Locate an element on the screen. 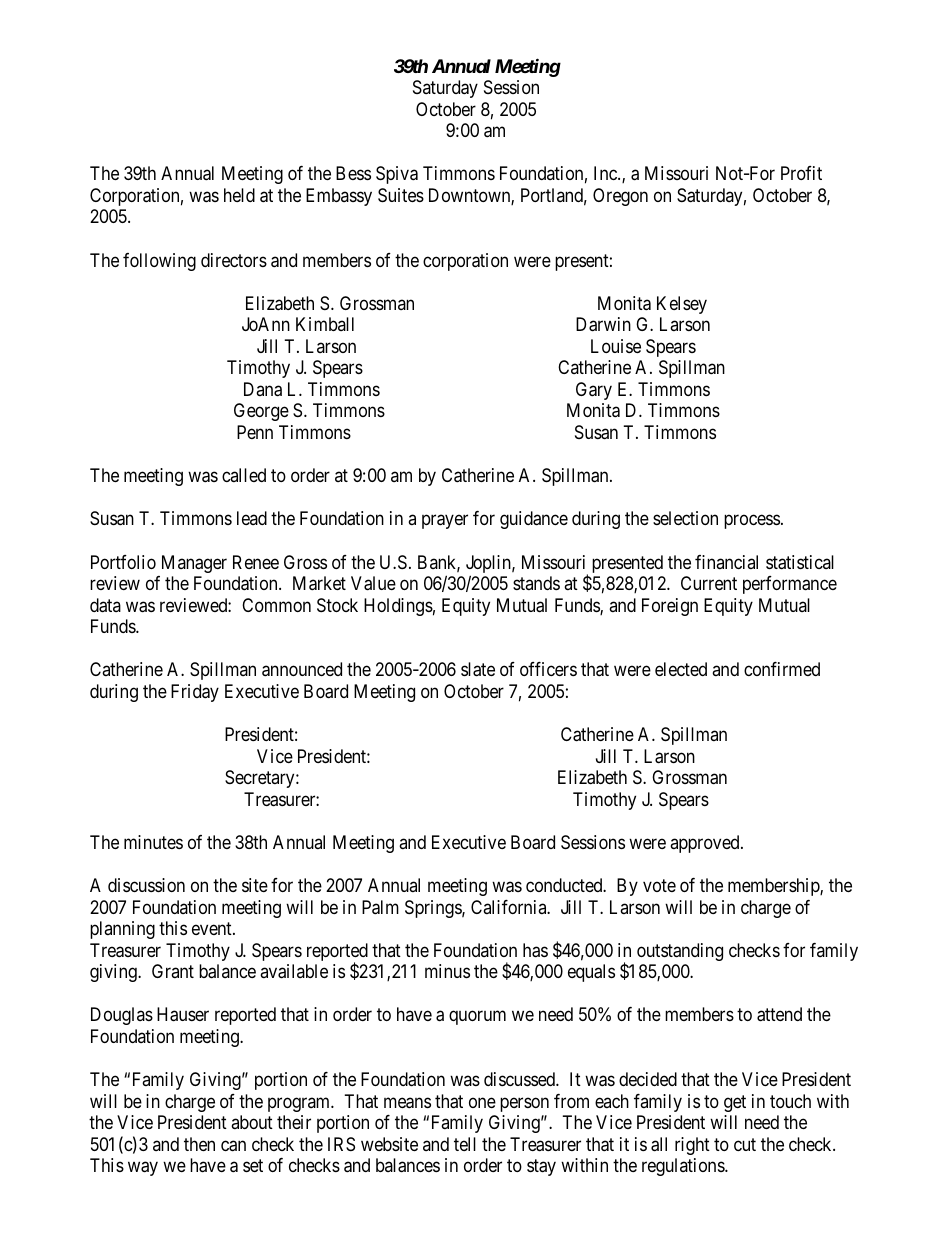  Suites is located at coordinates (401, 195).
